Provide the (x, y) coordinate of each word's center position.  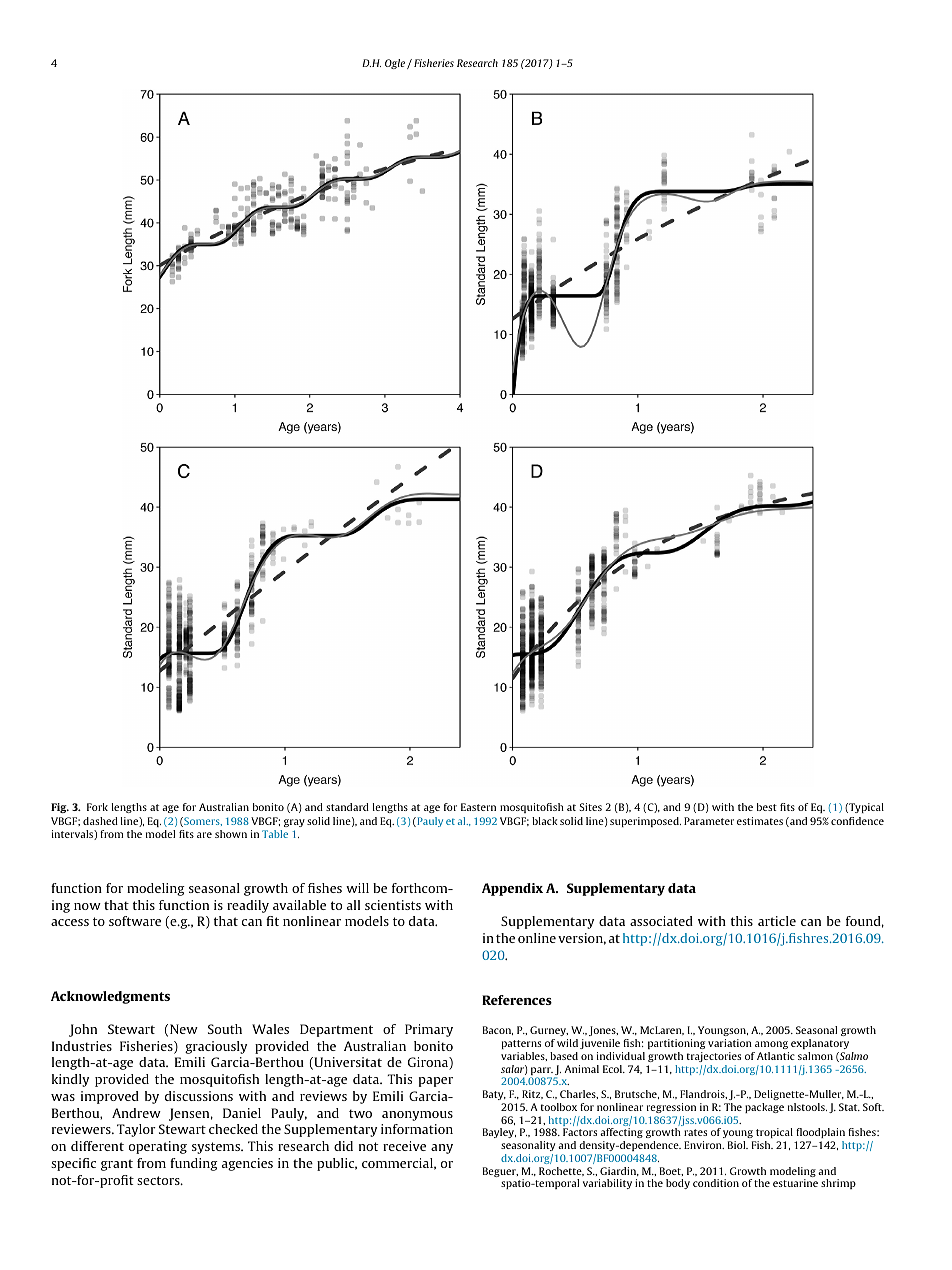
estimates (760, 821)
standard (347, 807)
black (545, 821)
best (767, 807)
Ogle (396, 64)
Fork (97, 807)
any (442, 1149)
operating (158, 1147)
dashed (100, 821)
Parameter (709, 821)
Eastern (478, 807)
